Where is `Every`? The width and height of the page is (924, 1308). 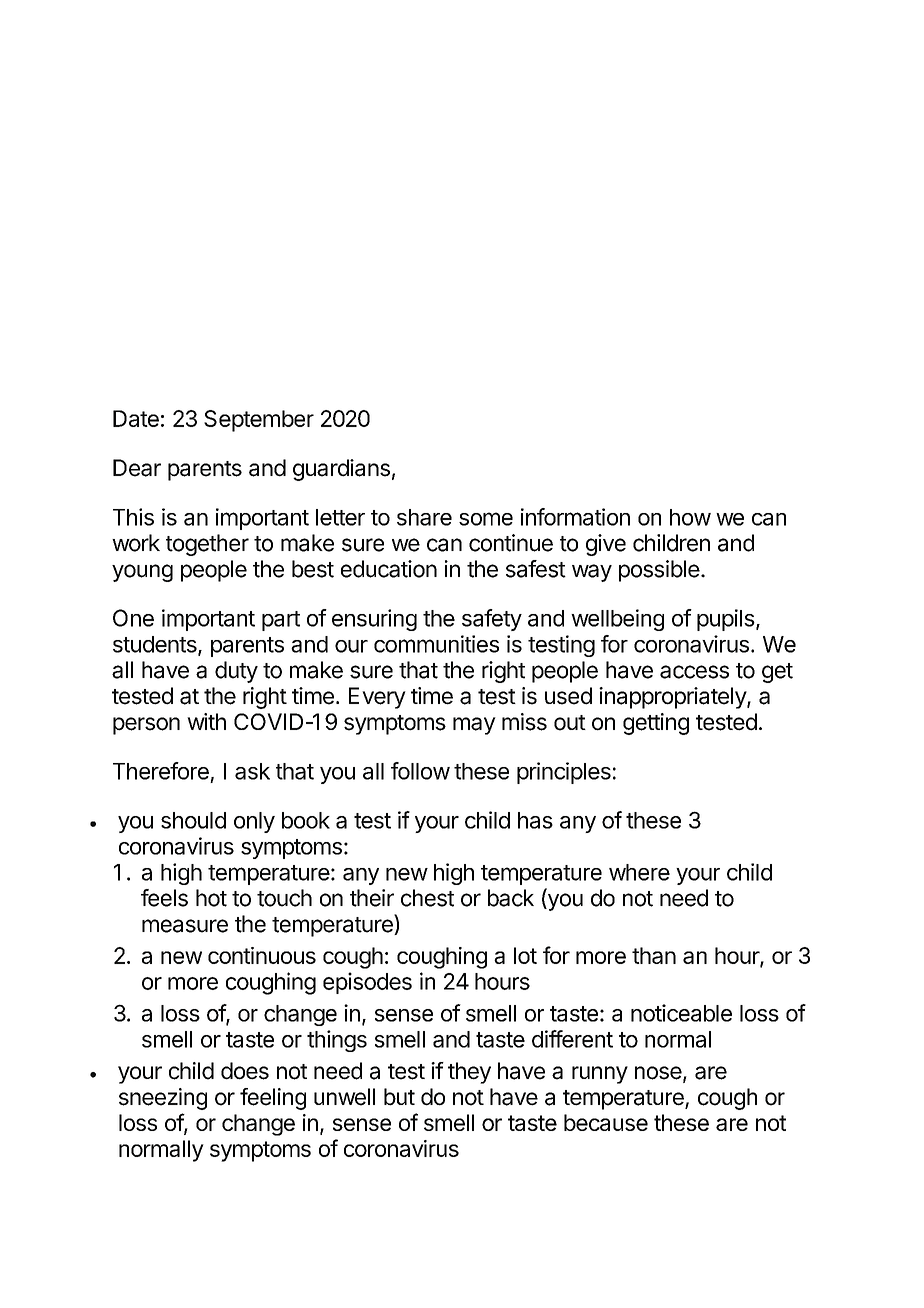
Every is located at coordinates (377, 698).
